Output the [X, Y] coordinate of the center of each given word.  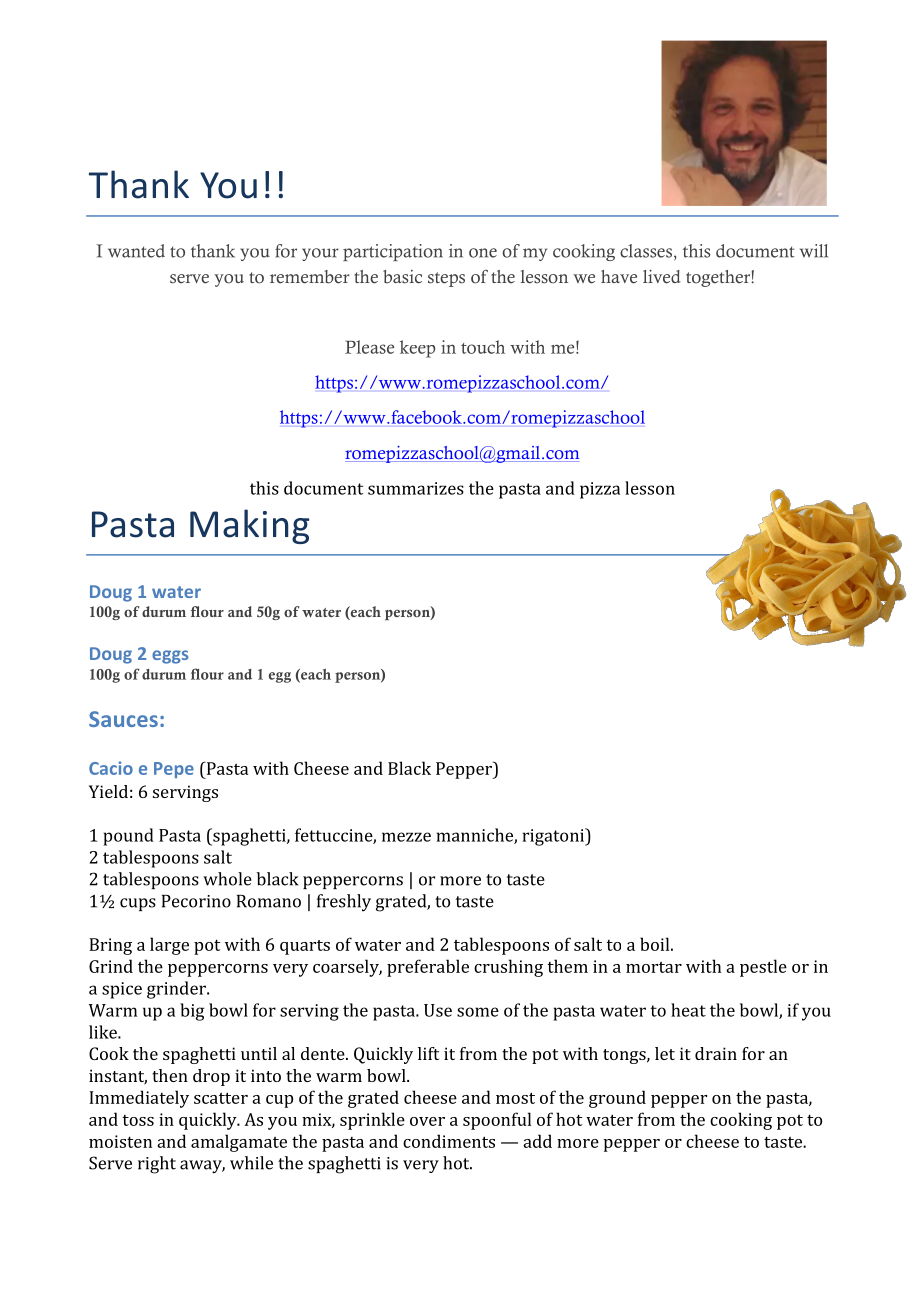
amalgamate [239, 1143]
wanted [136, 251]
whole [227, 879]
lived [662, 277]
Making [250, 526]
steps [446, 279]
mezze [406, 837]
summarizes [416, 488]
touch [483, 347]
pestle [763, 968]
